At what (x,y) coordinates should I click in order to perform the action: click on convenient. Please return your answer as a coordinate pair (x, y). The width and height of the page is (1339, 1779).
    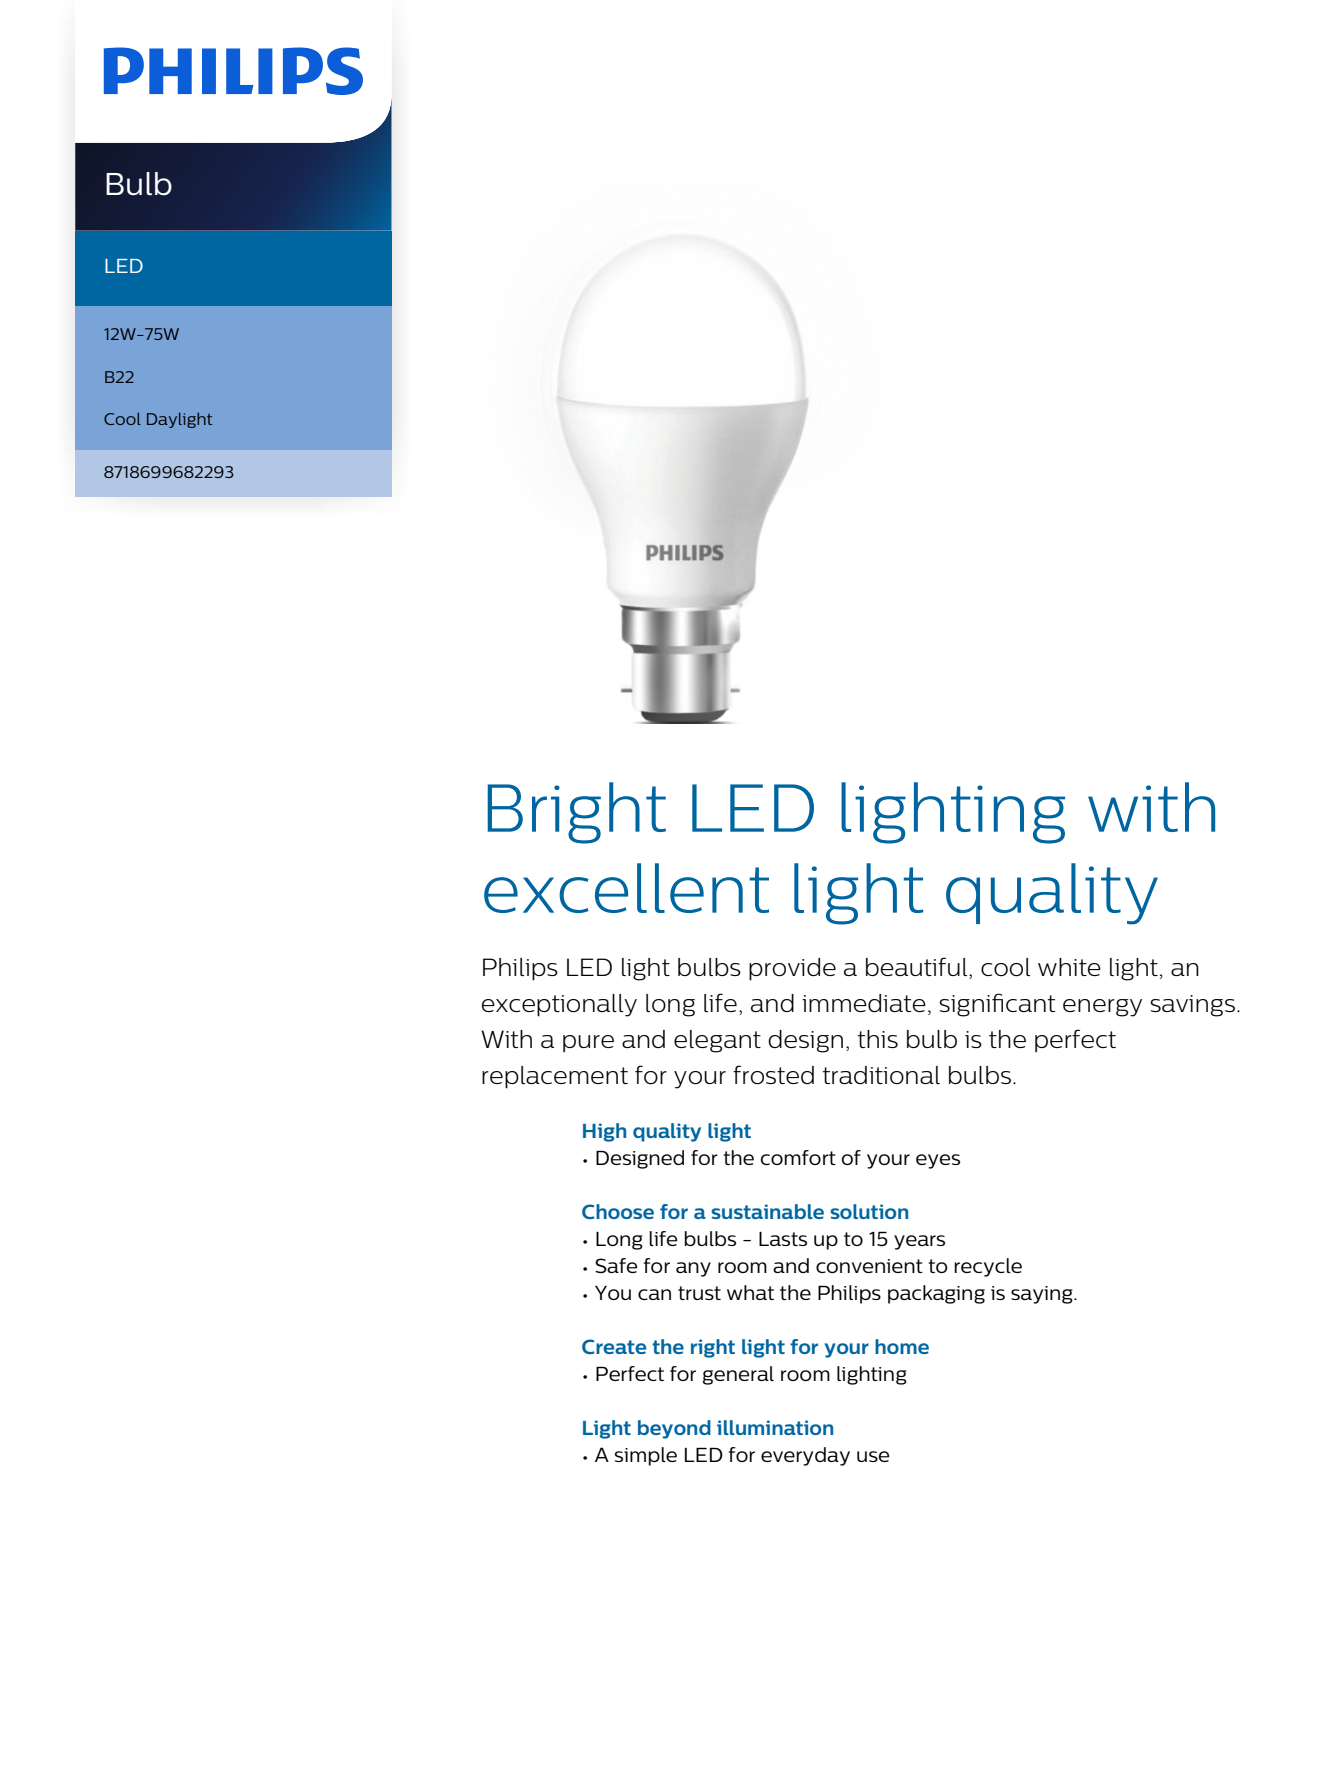
    Looking at the image, I should click on (869, 1266).
